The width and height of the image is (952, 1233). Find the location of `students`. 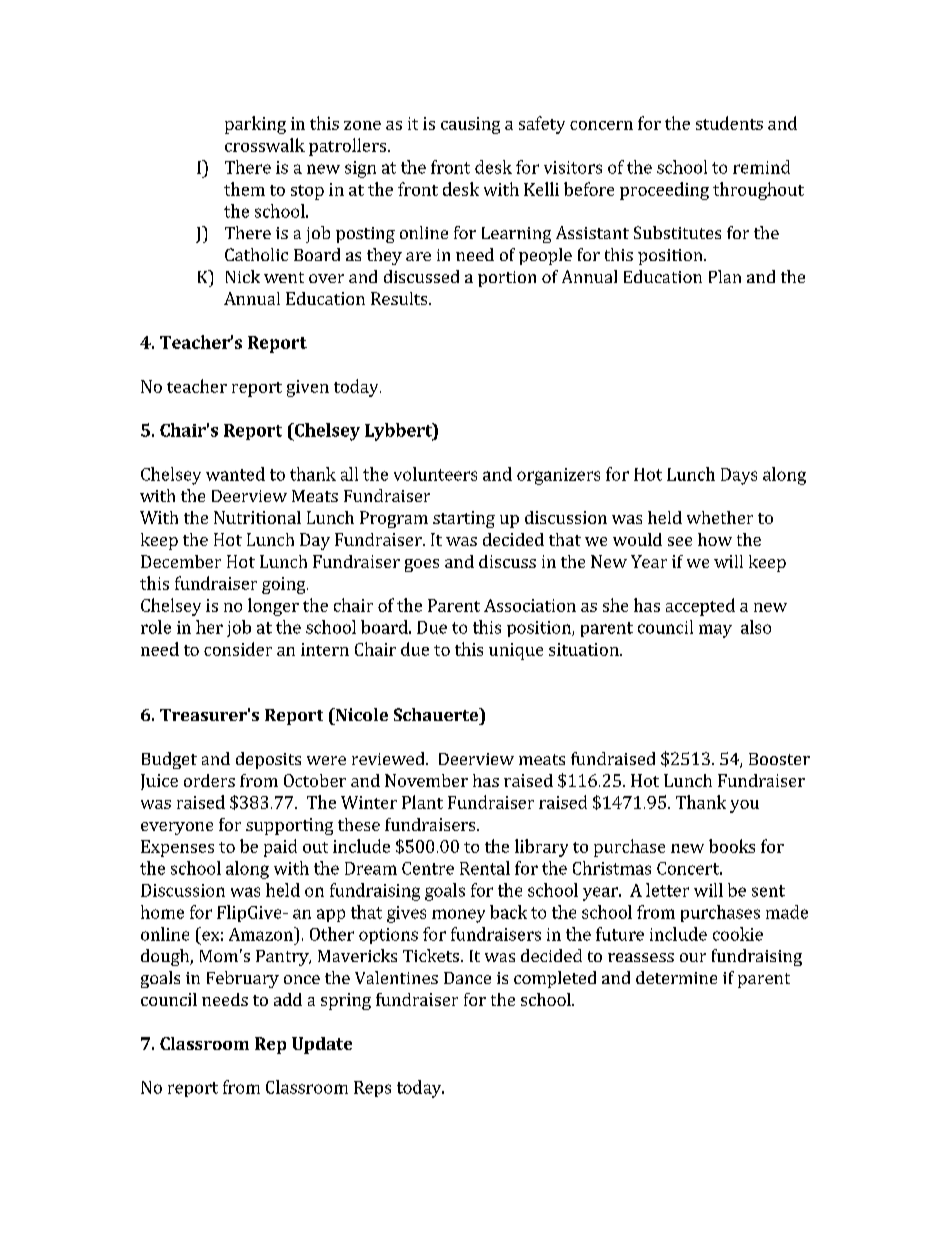

students is located at coordinates (729, 123).
